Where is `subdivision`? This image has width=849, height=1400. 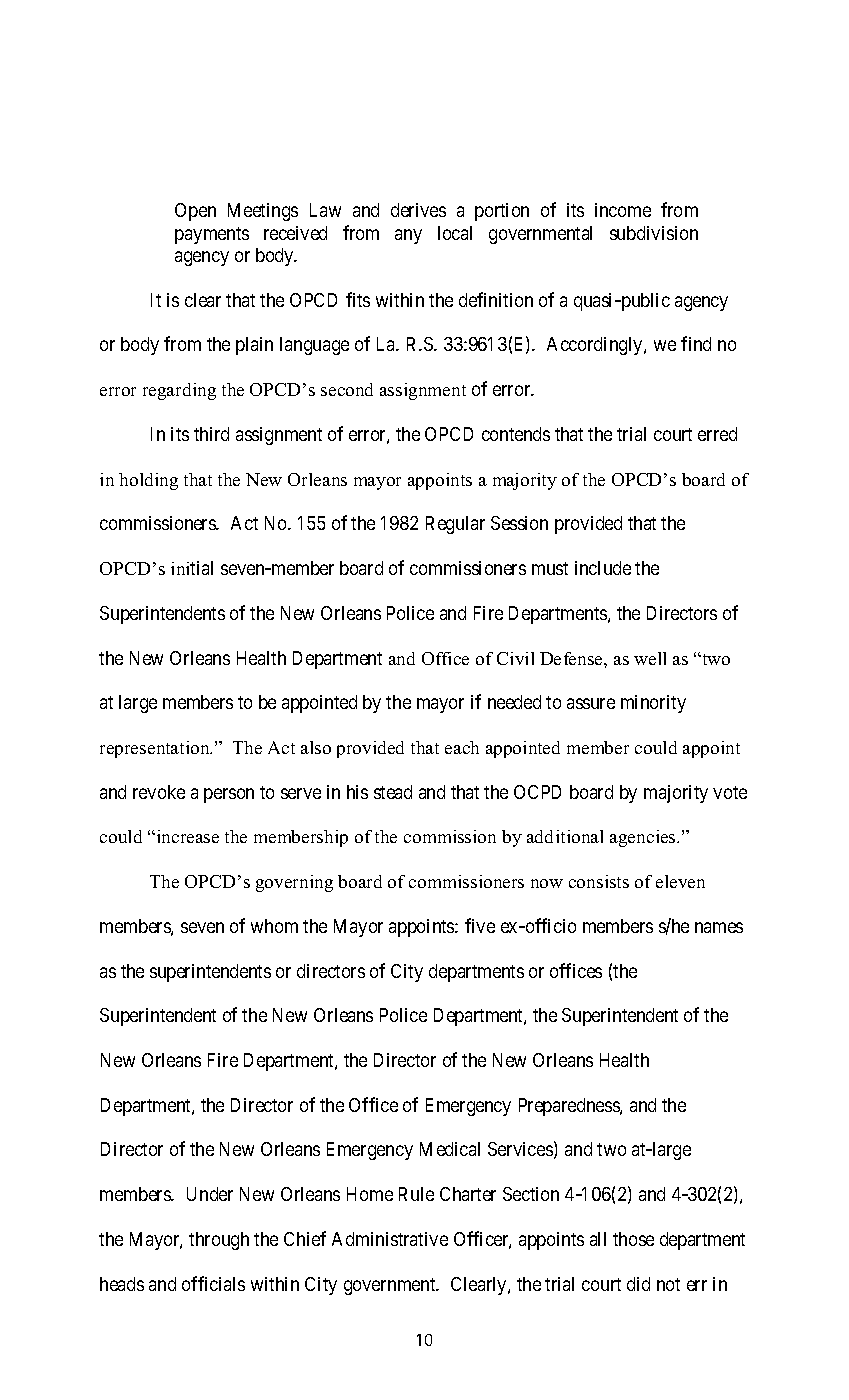 subdivision is located at coordinates (654, 233).
